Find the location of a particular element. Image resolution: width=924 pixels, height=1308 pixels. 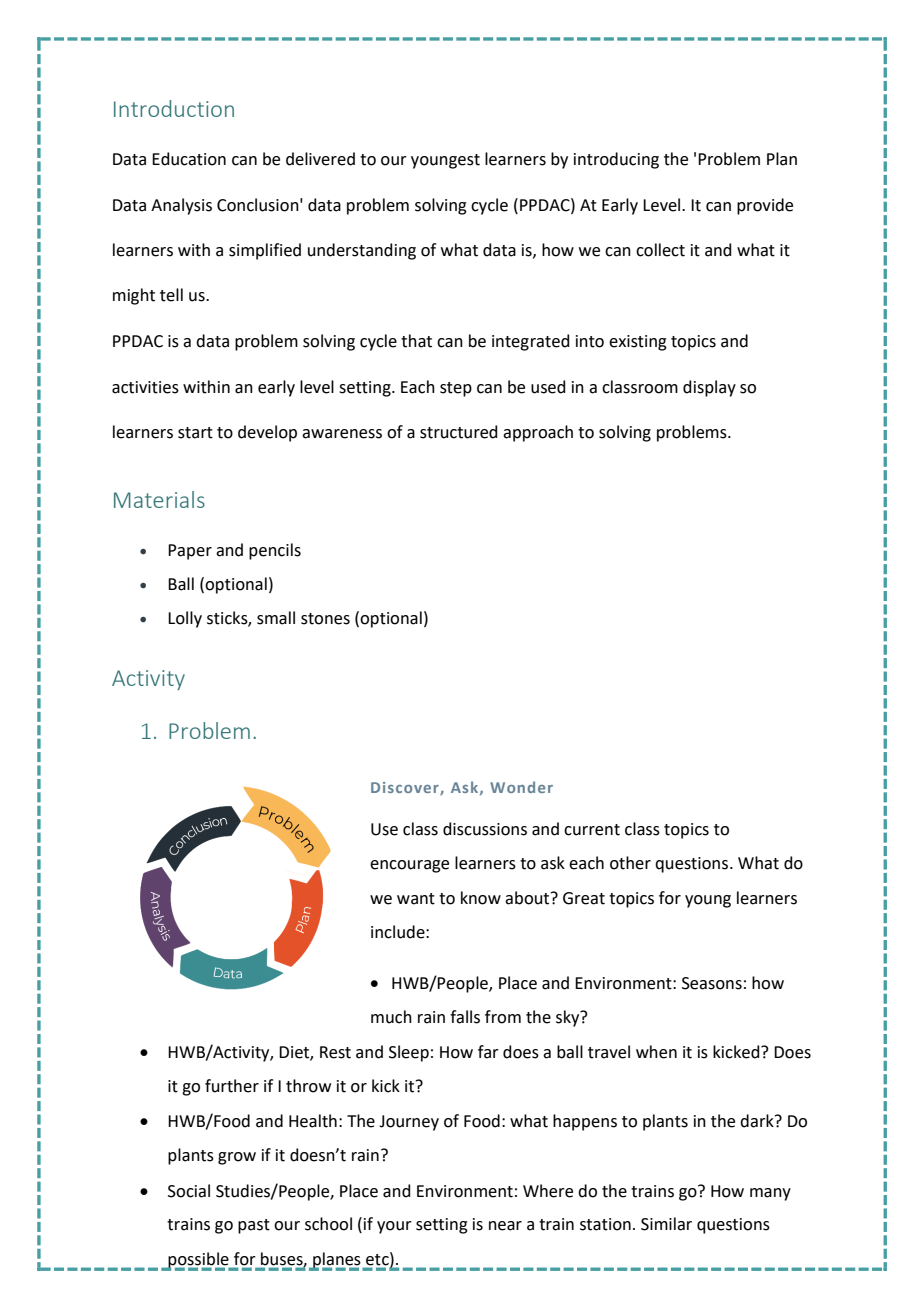

display is located at coordinates (709, 388).
